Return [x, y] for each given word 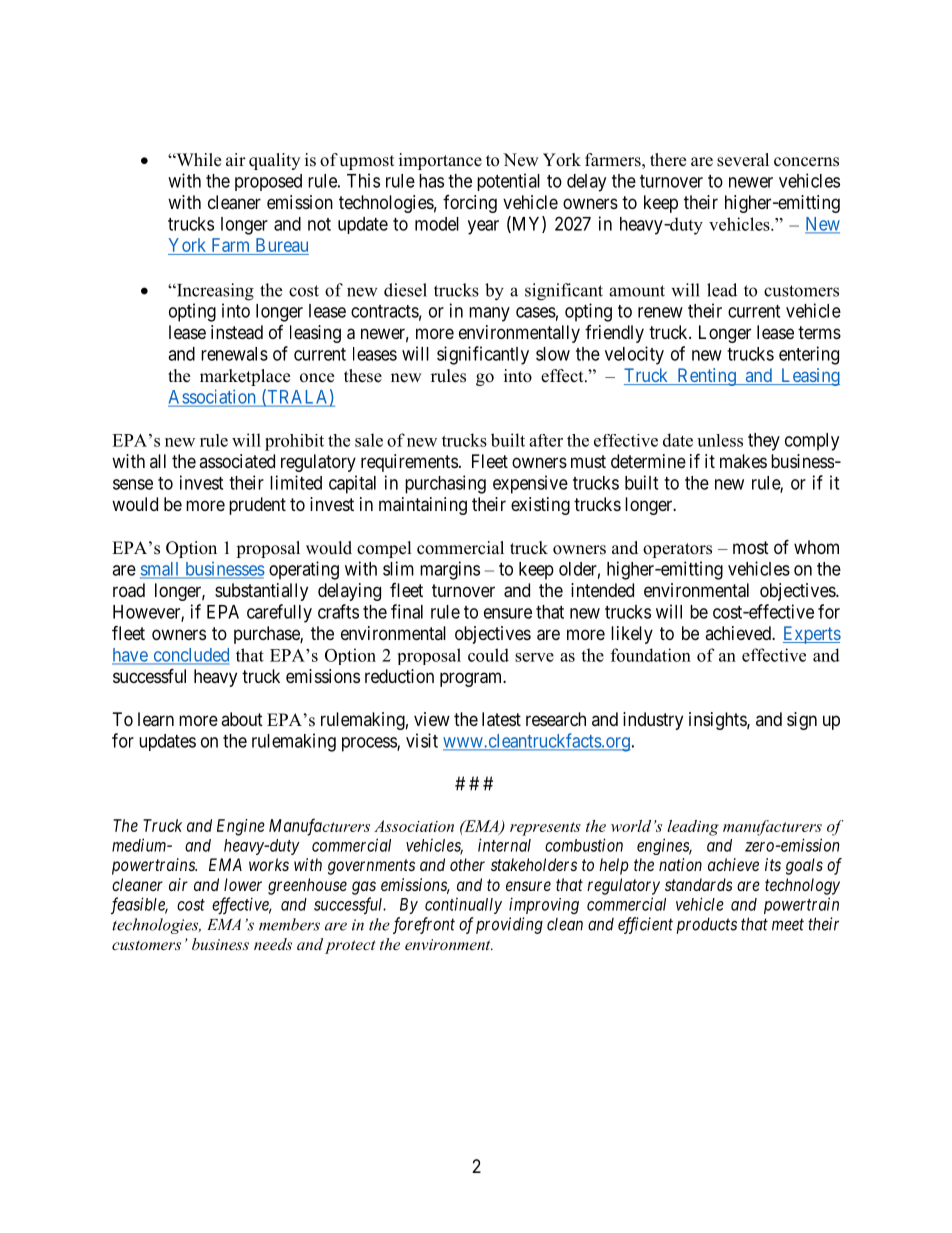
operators [677, 550]
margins [450, 570]
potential [508, 182]
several [743, 160]
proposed [268, 182]
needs [273, 944]
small [161, 570]
